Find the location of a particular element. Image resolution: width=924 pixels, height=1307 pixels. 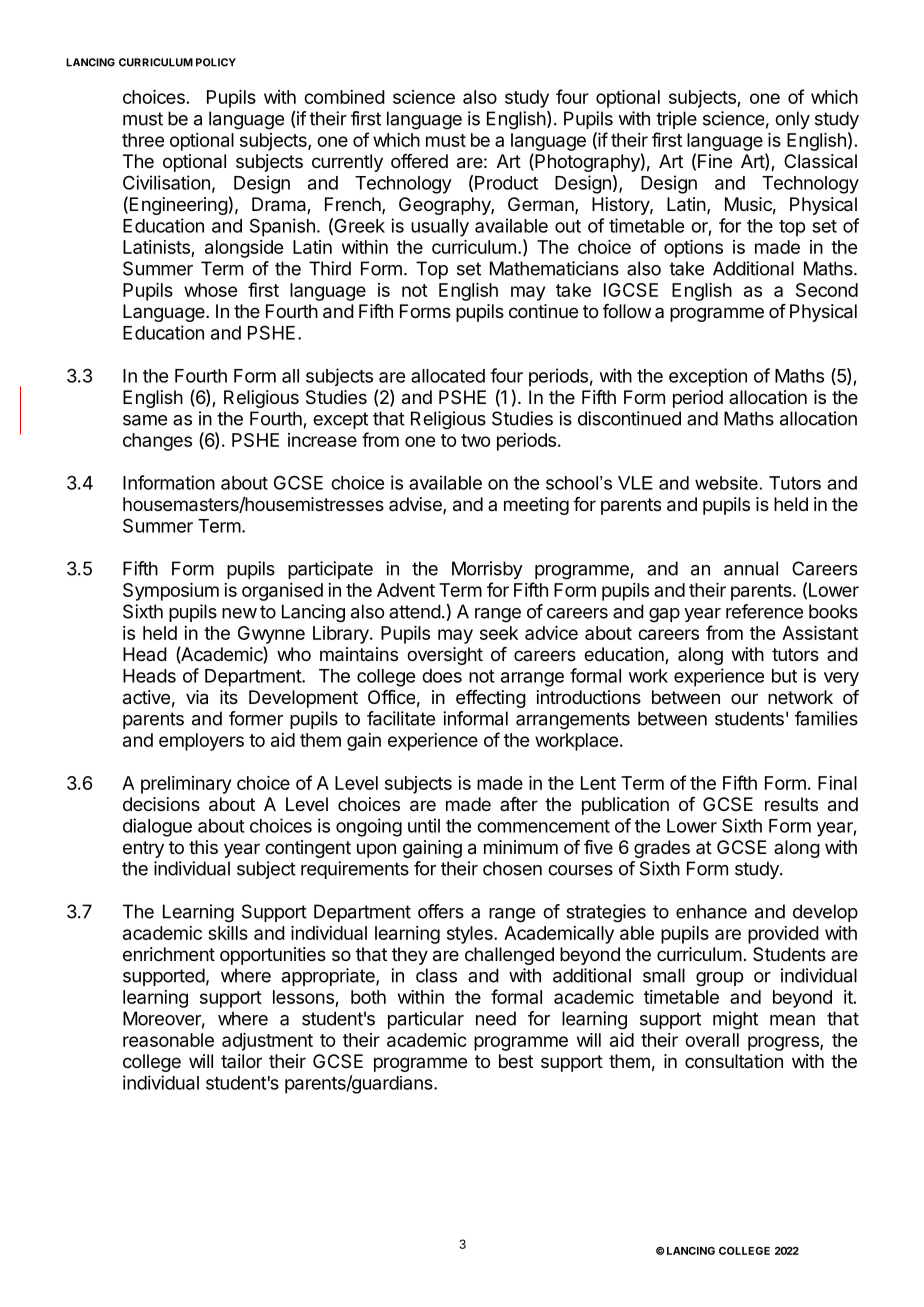

POLICY is located at coordinates (216, 62).
